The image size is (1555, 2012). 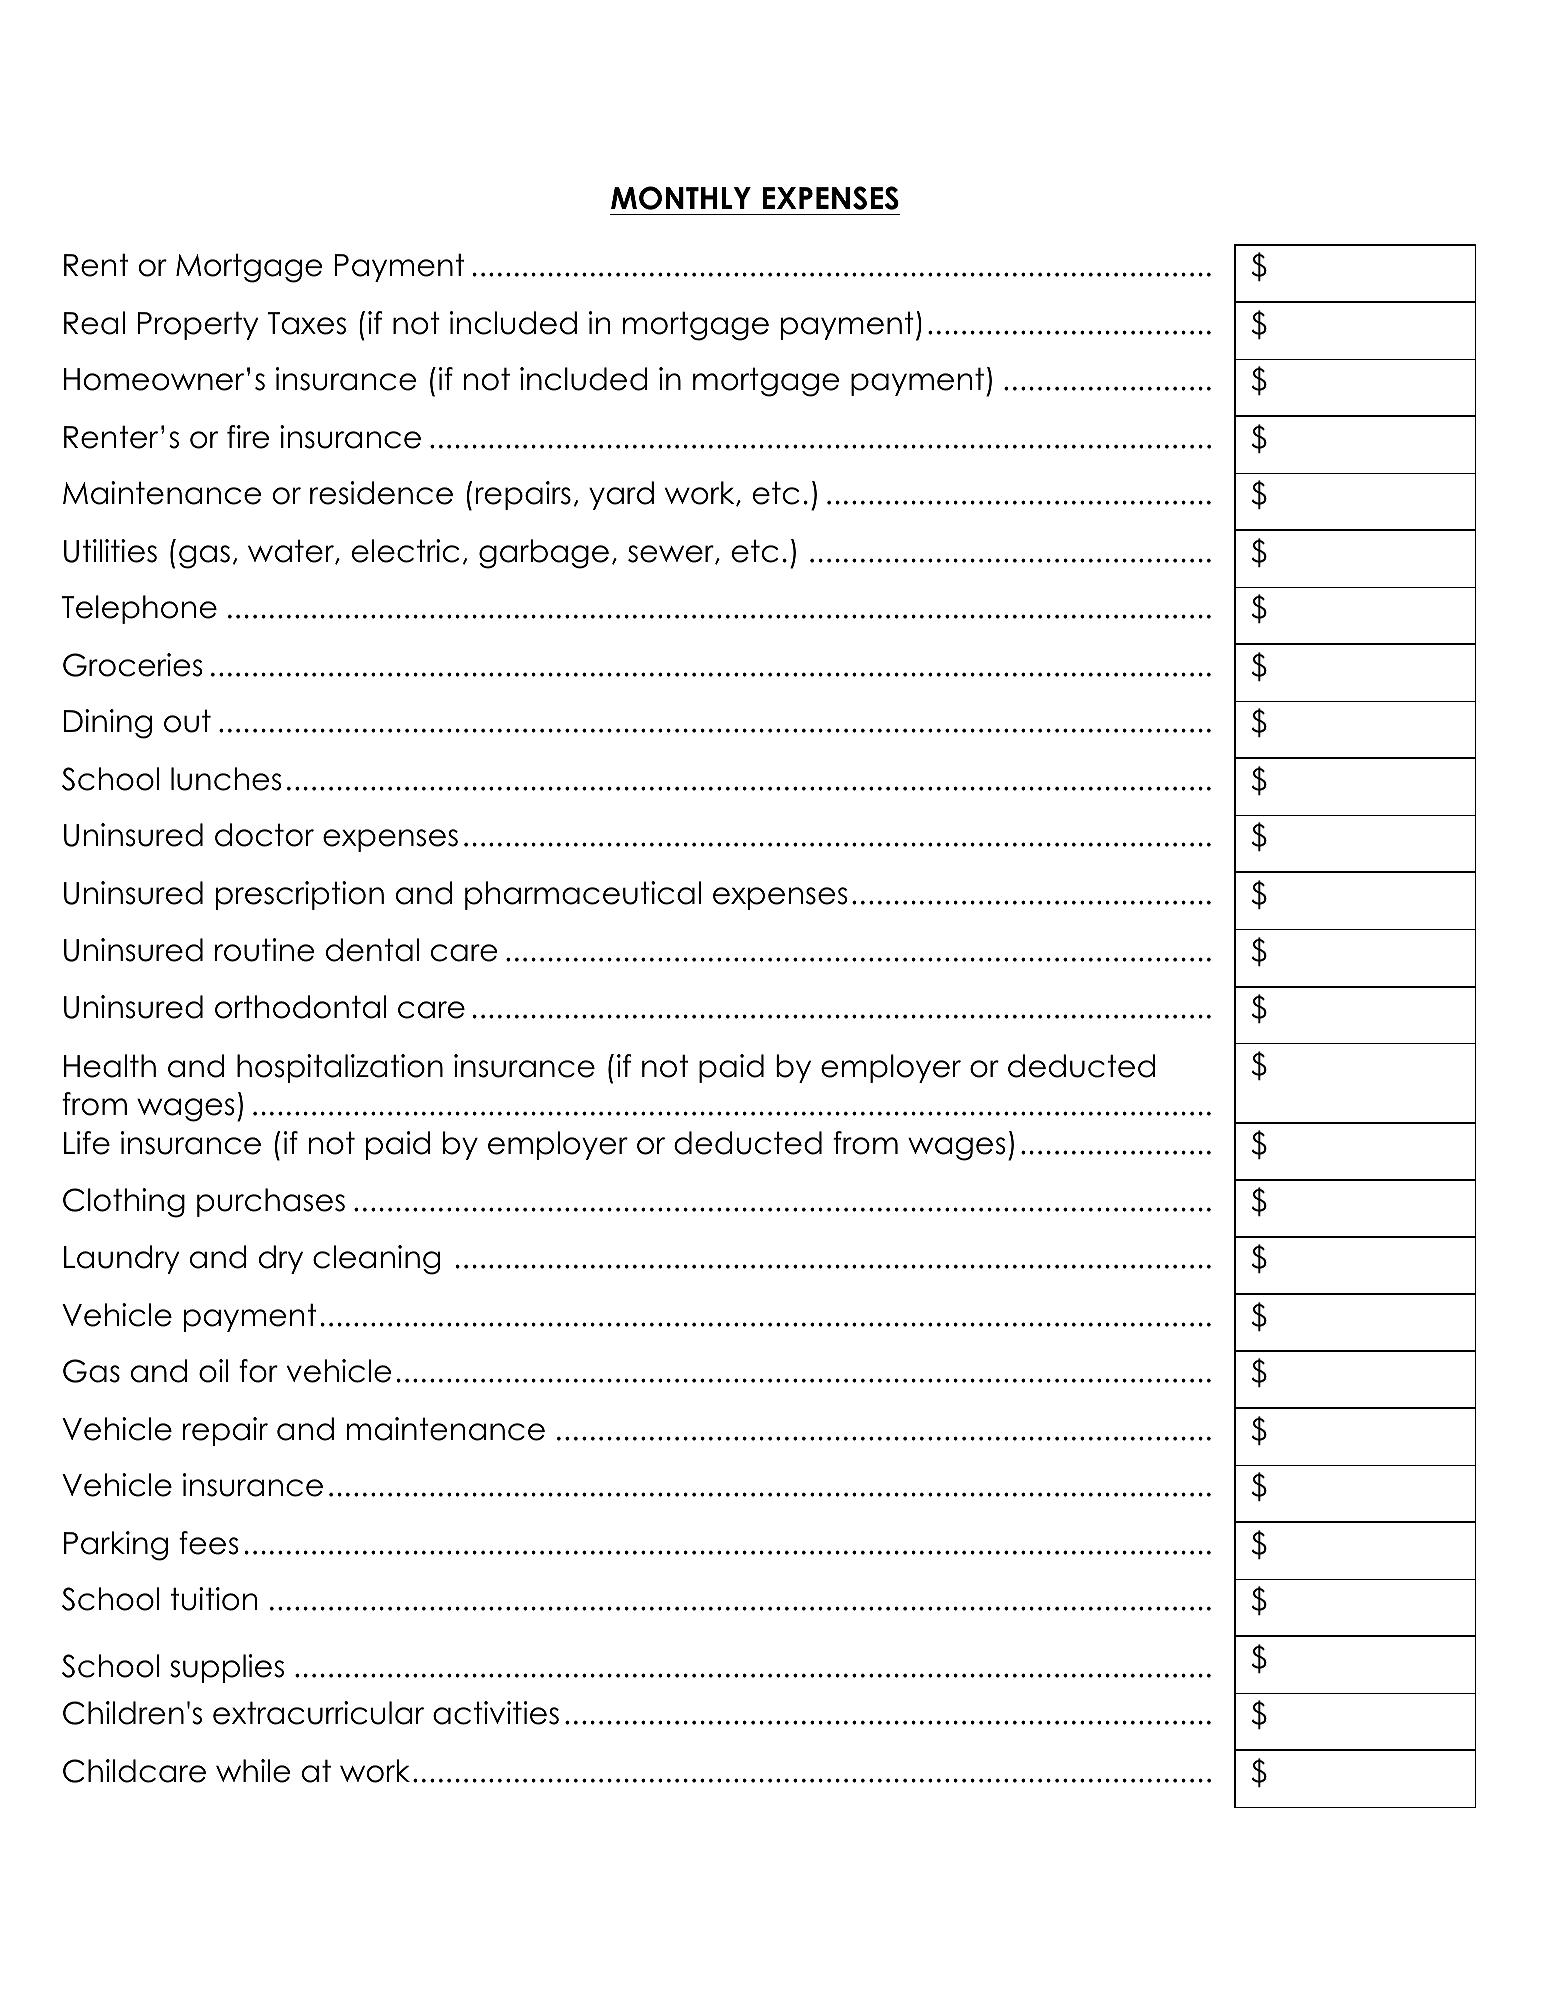 I want to click on supplies, so click(x=227, y=1668).
